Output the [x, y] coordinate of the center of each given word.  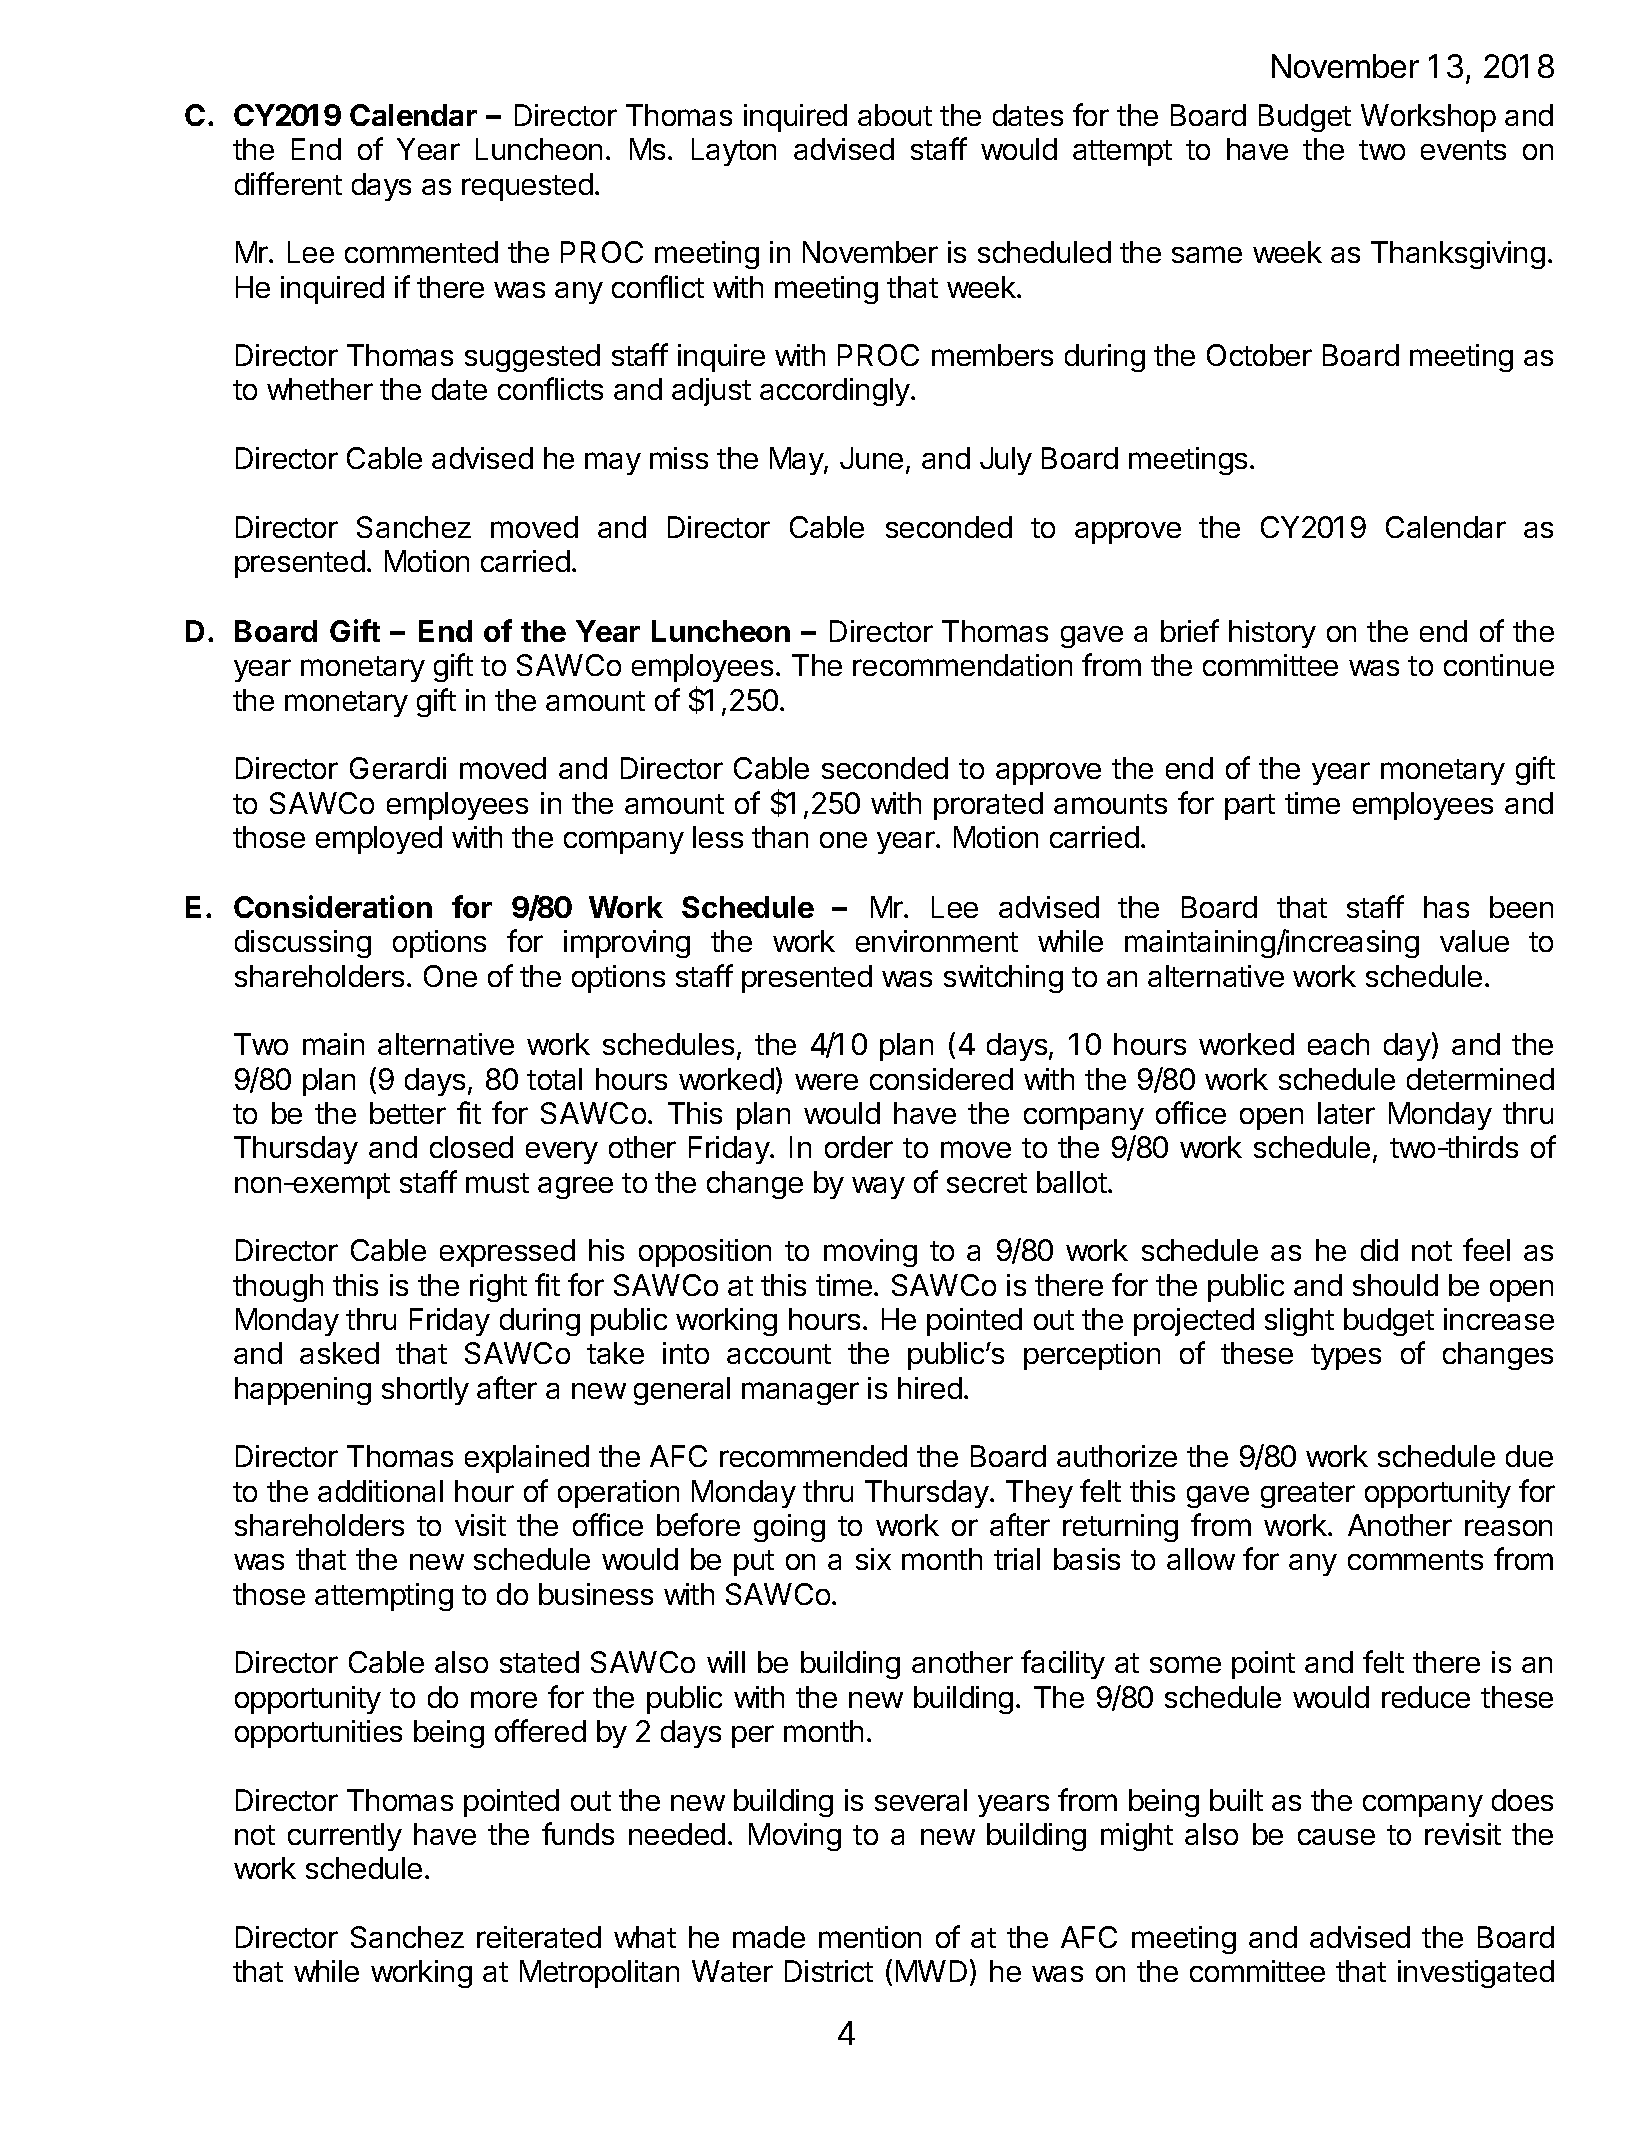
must [497, 1183]
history [1272, 634]
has [1446, 907]
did [1379, 1250]
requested [527, 187]
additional [380, 1491]
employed [379, 840]
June [871, 458]
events [1463, 150]
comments [1415, 1560]
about [895, 115]
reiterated [539, 1937]
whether [320, 389]
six [873, 1559]
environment [937, 941]
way [878, 1188]
